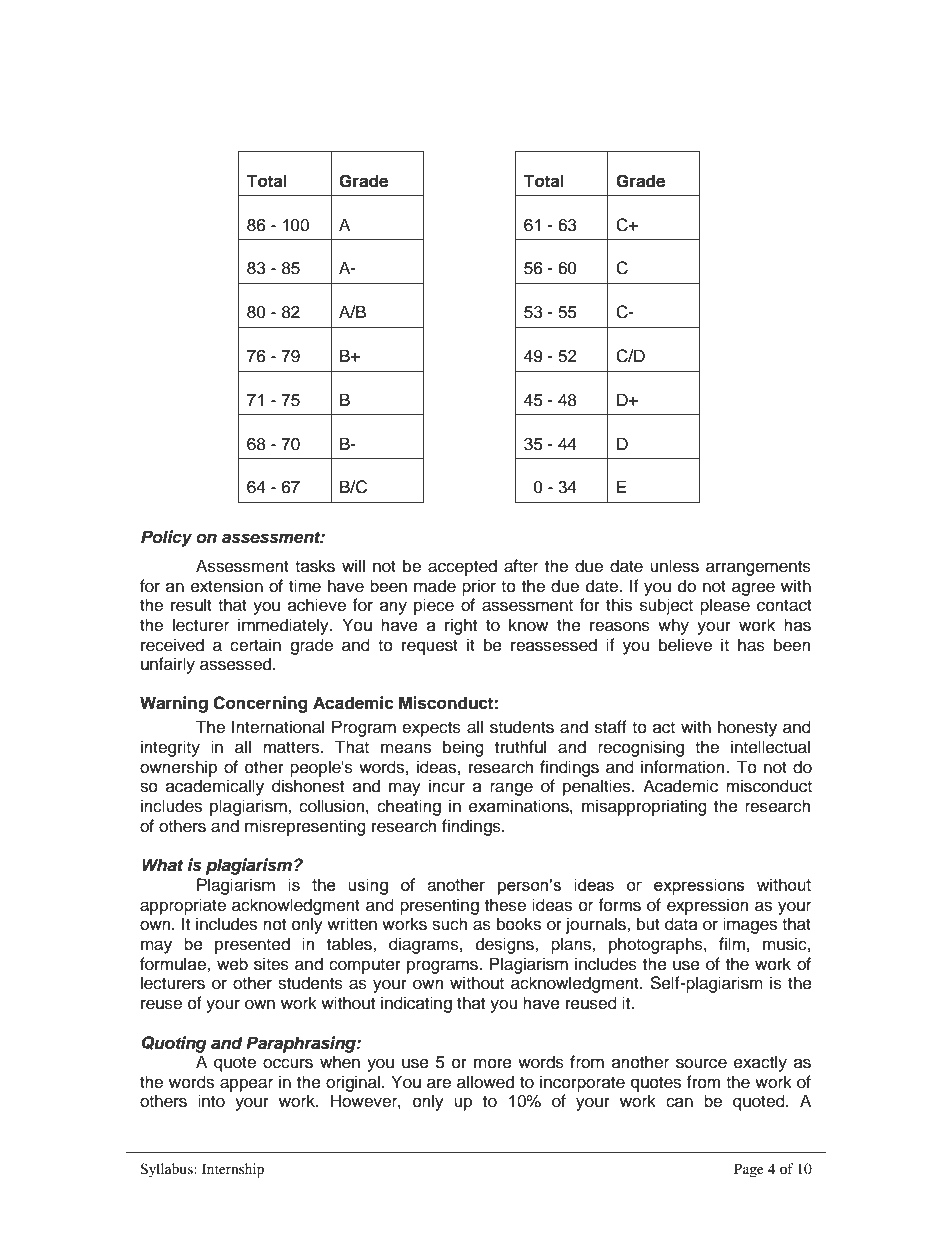 The height and width of the screenshot is (1233, 952). Describe the element at coordinates (674, 566) in the screenshot. I see `unless` at that location.
